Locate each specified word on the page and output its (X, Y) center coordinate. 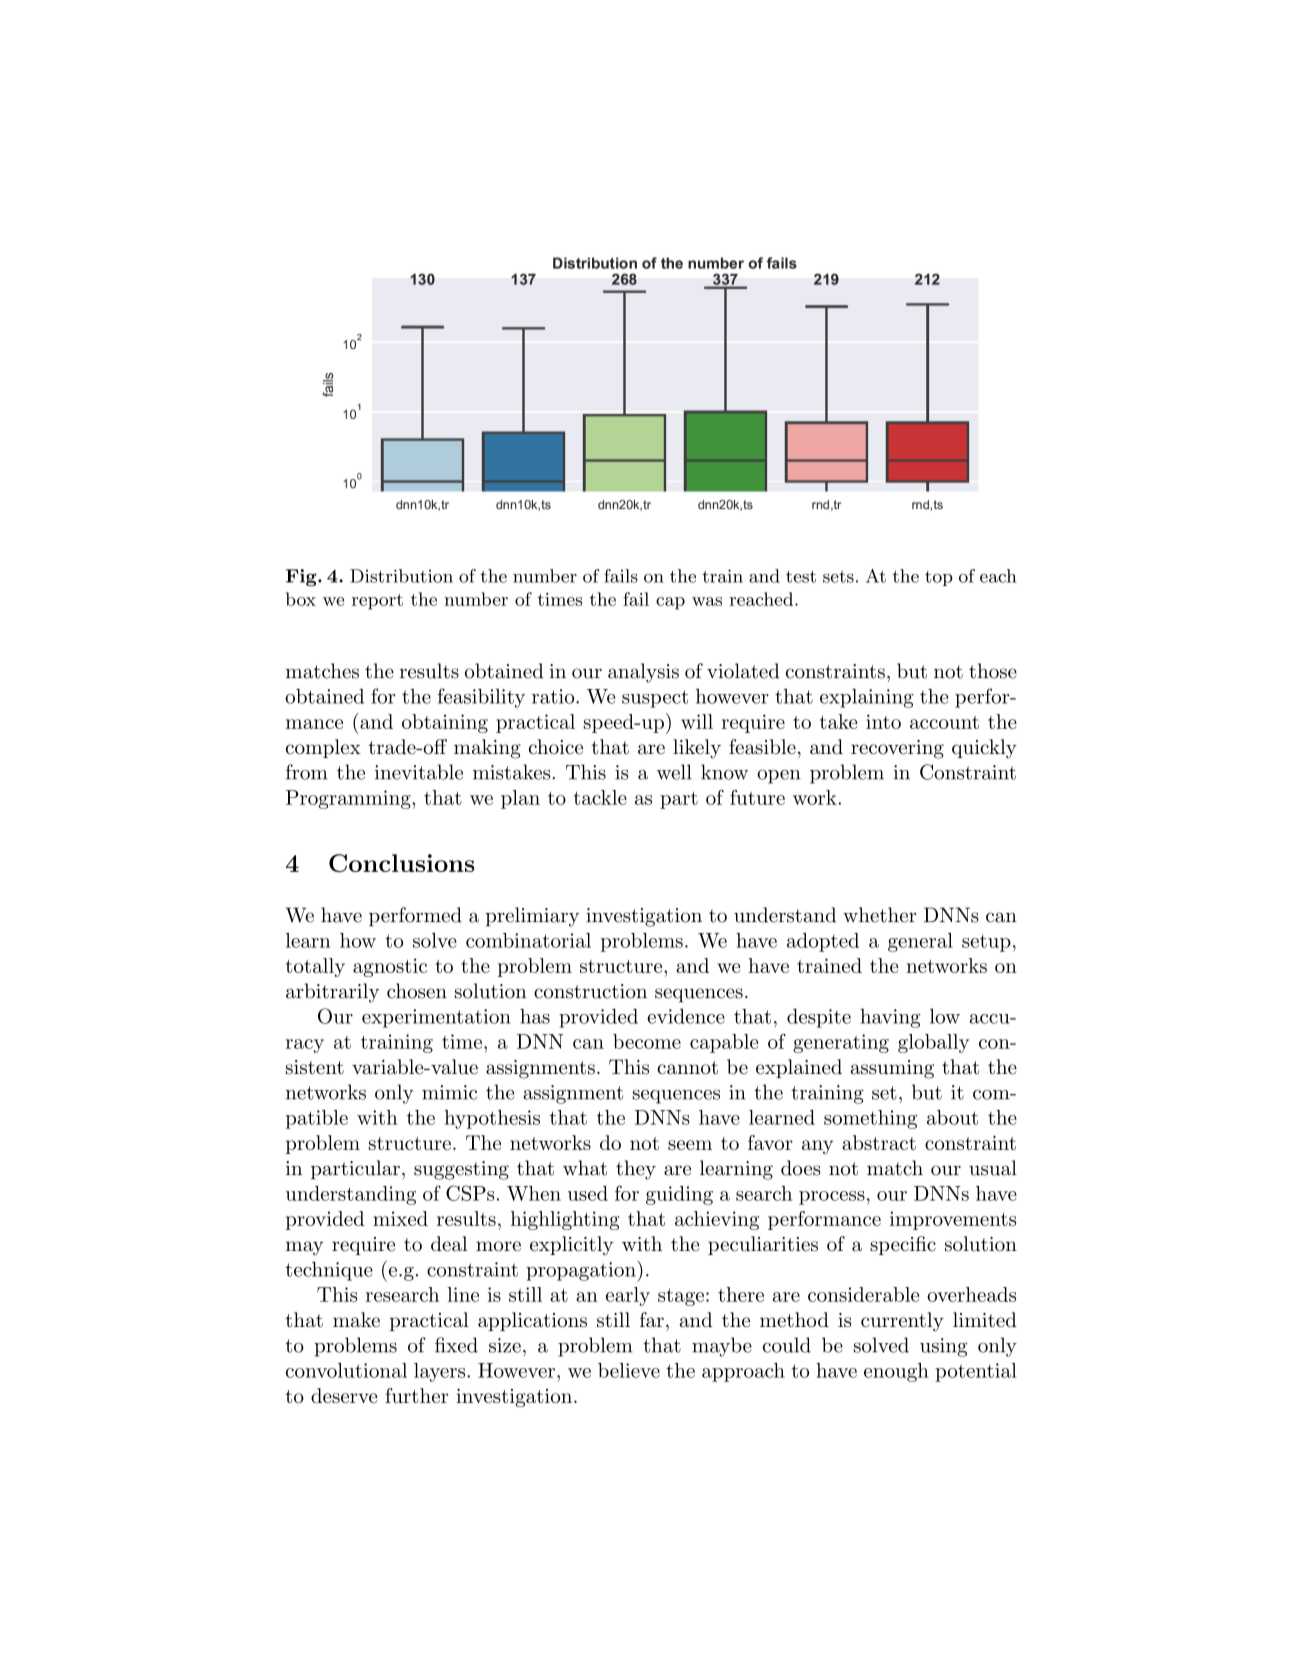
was (707, 601)
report (377, 602)
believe (629, 1370)
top (939, 578)
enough (896, 1372)
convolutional (346, 1370)
